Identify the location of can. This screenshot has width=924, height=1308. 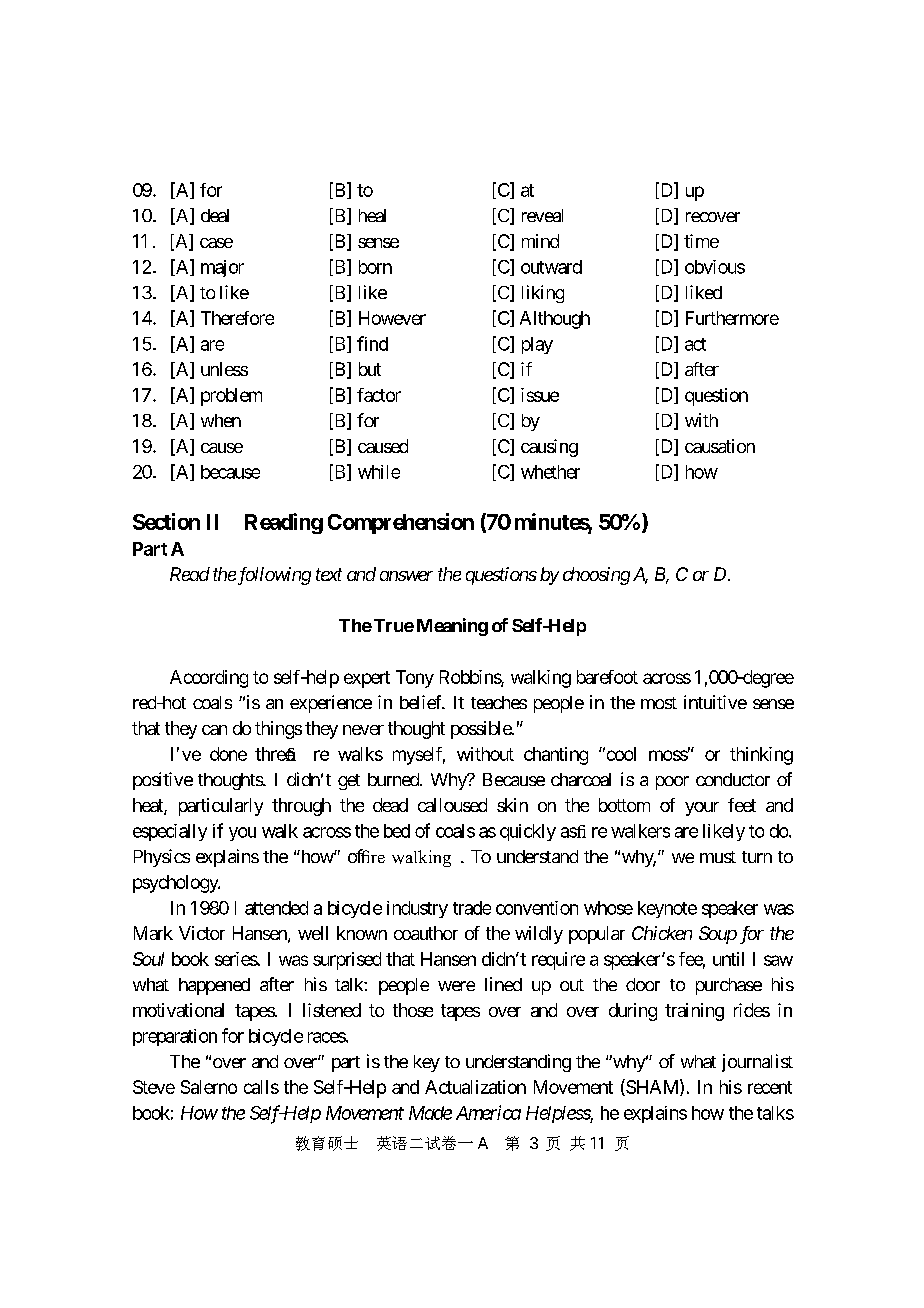
(214, 730).
